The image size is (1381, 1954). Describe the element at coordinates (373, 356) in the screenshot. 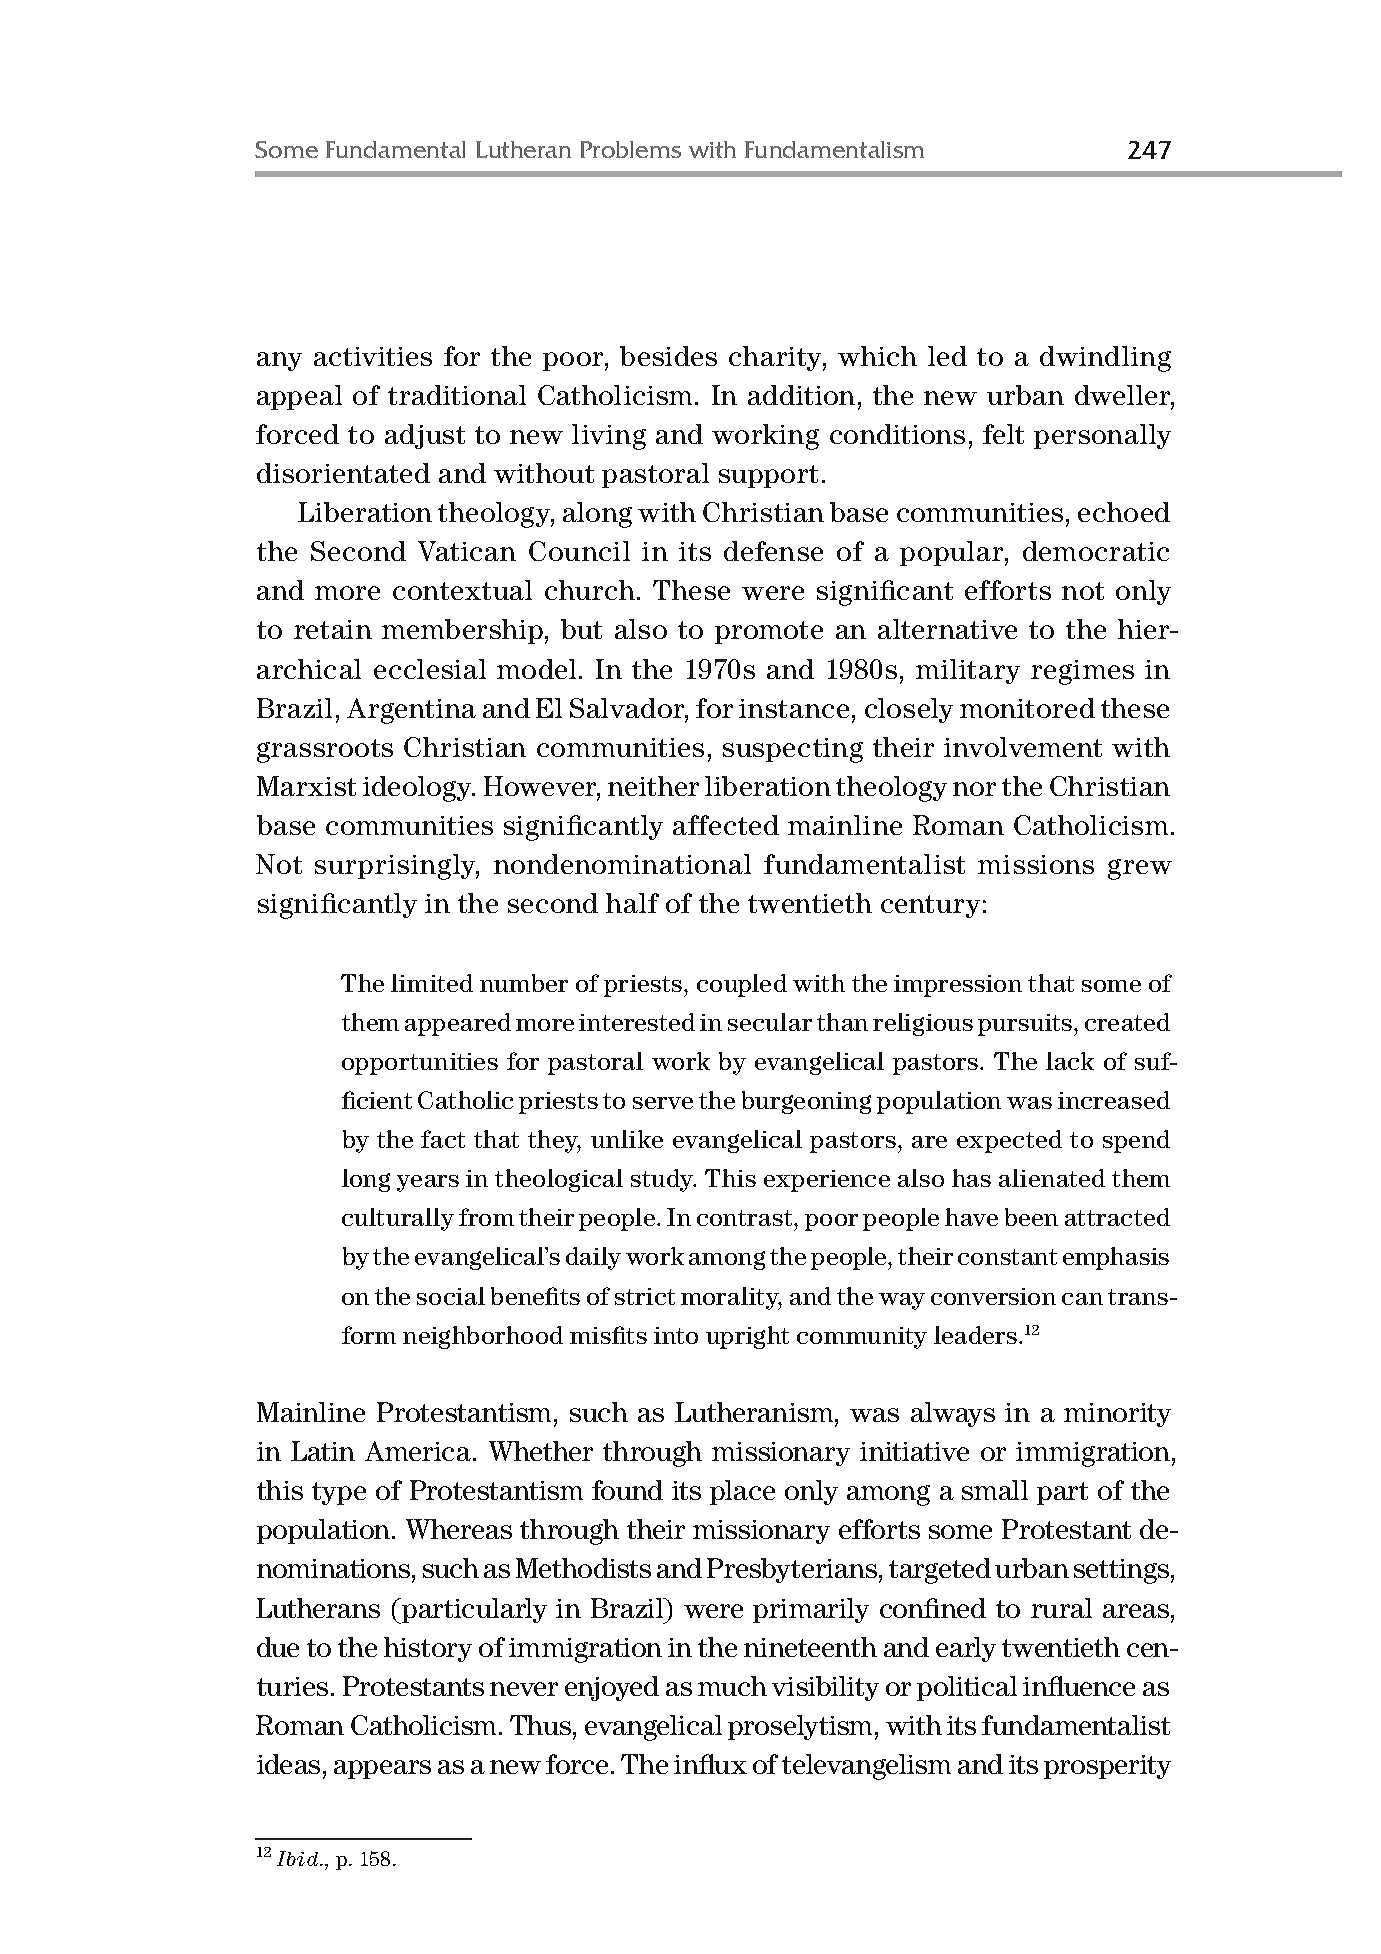

I see `activities` at that location.
